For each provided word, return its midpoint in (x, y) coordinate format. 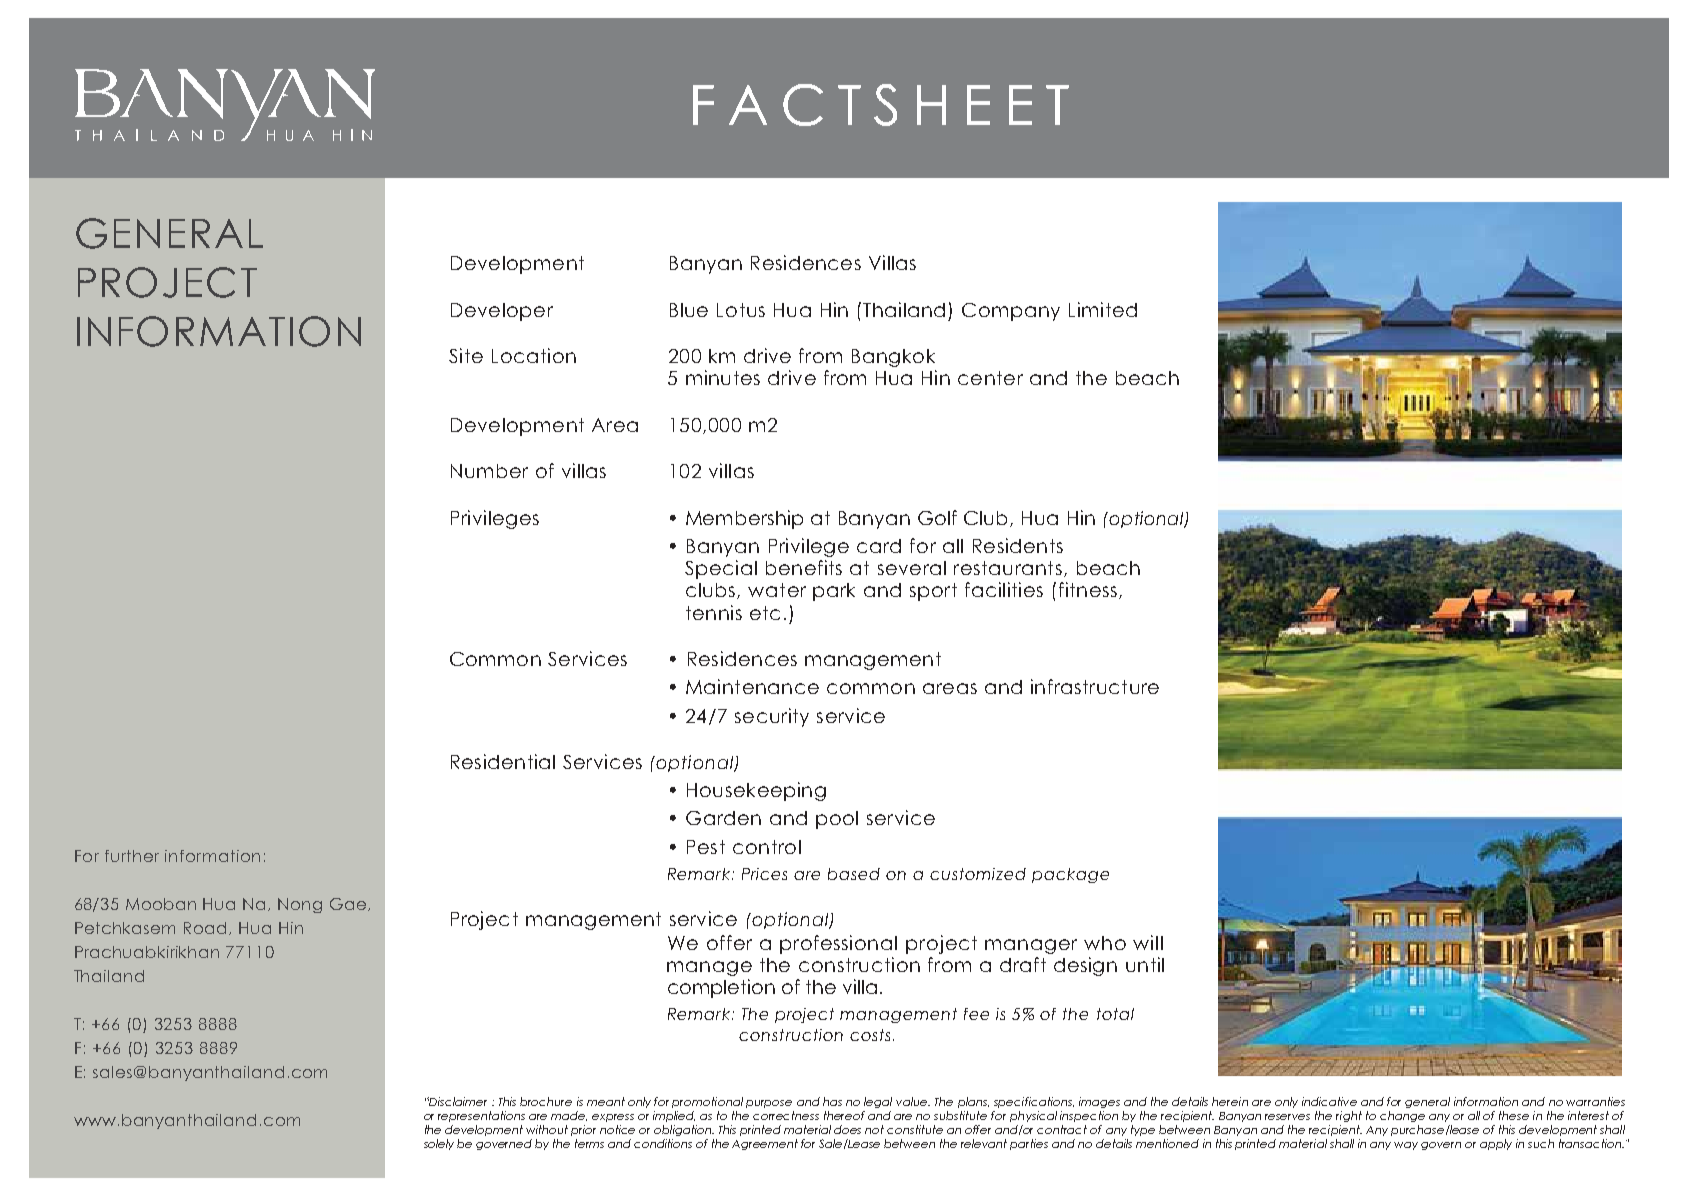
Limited (1103, 309)
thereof (844, 1115)
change (1402, 1116)
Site (466, 355)
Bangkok (893, 358)
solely (439, 1144)
